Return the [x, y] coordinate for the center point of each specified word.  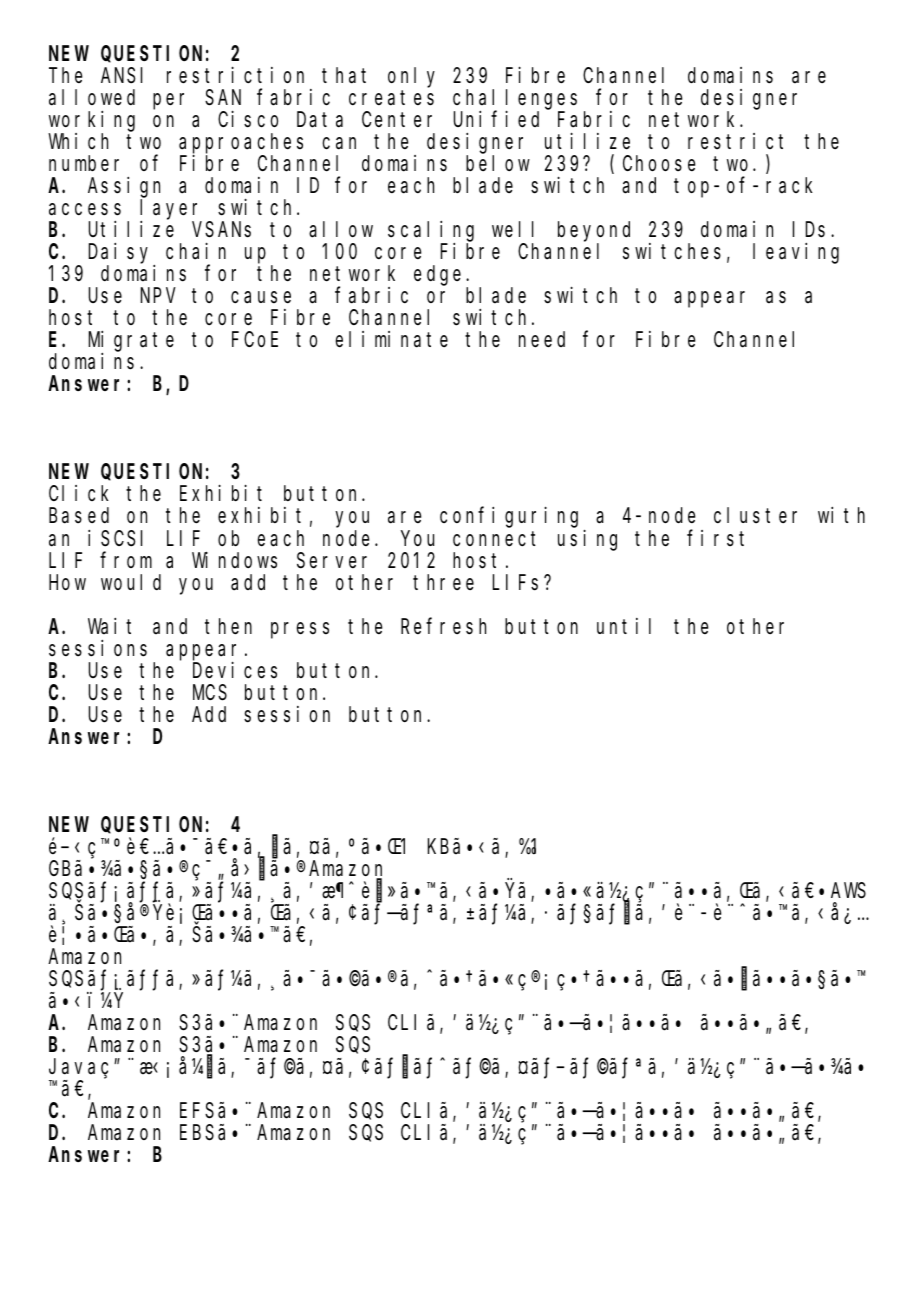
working [91, 122]
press [300, 630]
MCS [210, 693]
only [411, 77]
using [587, 540]
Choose [659, 164]
